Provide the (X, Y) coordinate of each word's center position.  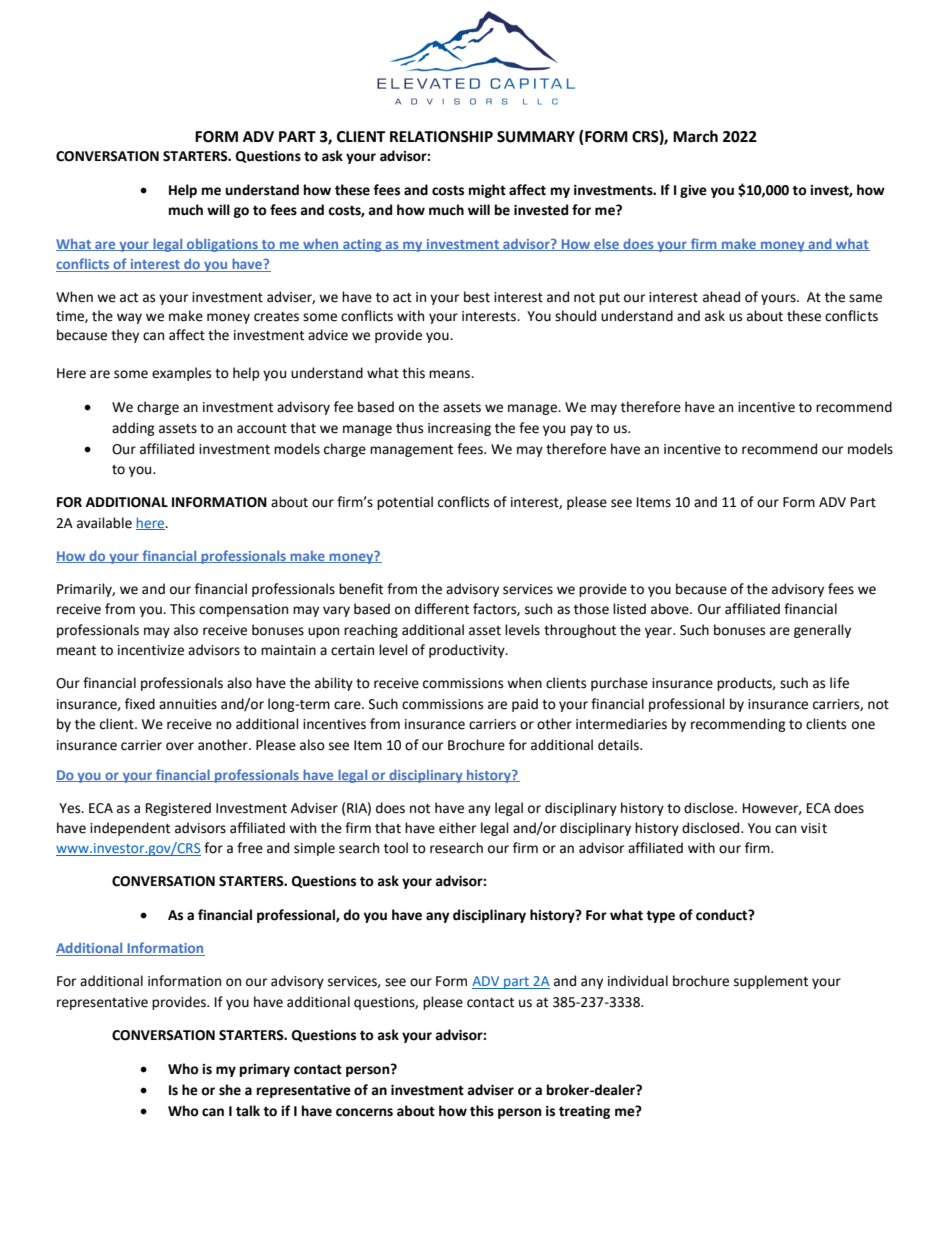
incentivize (151, 650)
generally (822, 631)
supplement (771, 982)
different (442, 609)
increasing (459, 429)
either (457, 828)
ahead (721, 297)
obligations (222, 245)
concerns (364, 1112)
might (487, 191)
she (230, 1090)
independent (130, 829)
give (693, 191)
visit (814, 828)
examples (181, 374)
